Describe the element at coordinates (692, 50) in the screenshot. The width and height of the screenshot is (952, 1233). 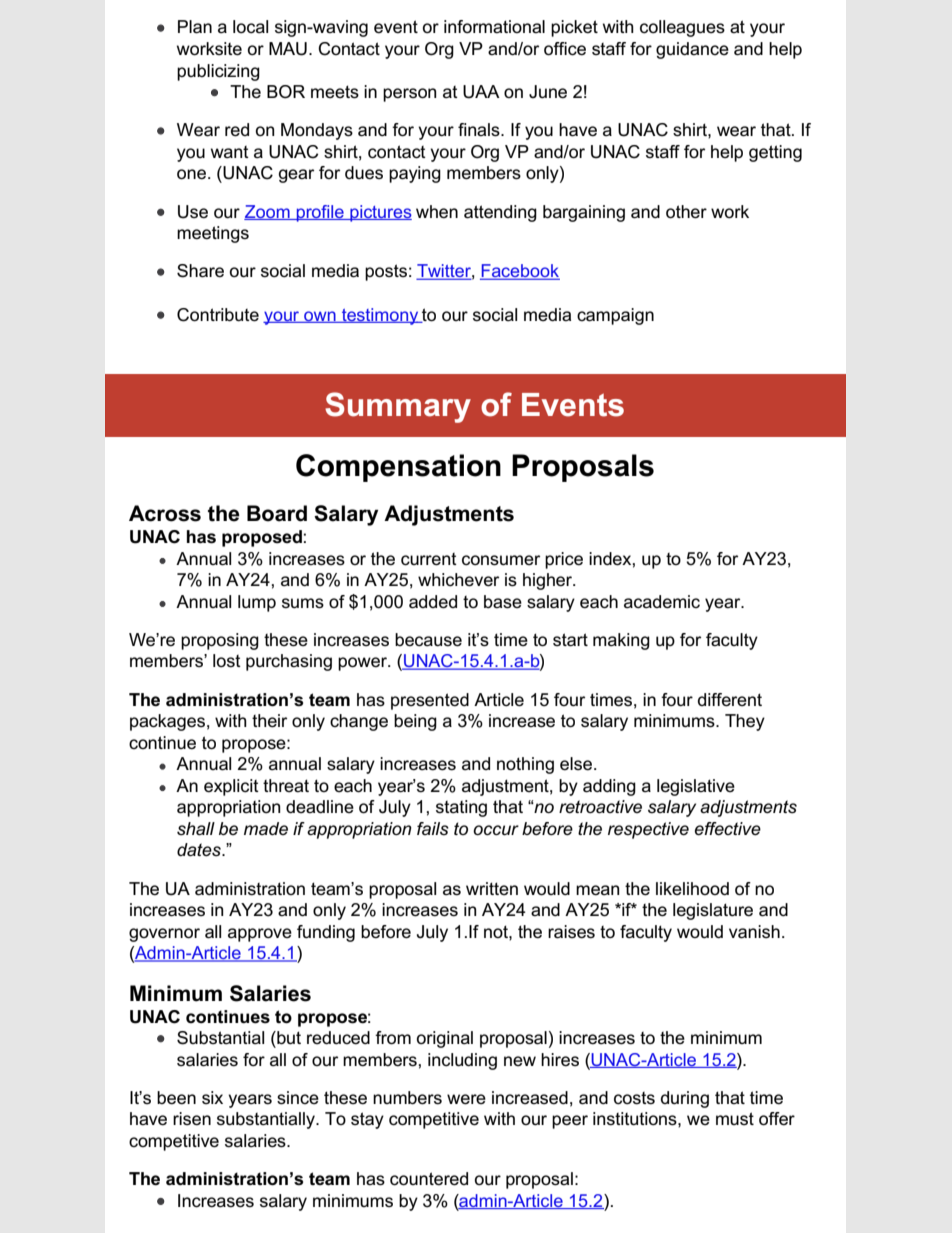
I see `guidance` at that location.
